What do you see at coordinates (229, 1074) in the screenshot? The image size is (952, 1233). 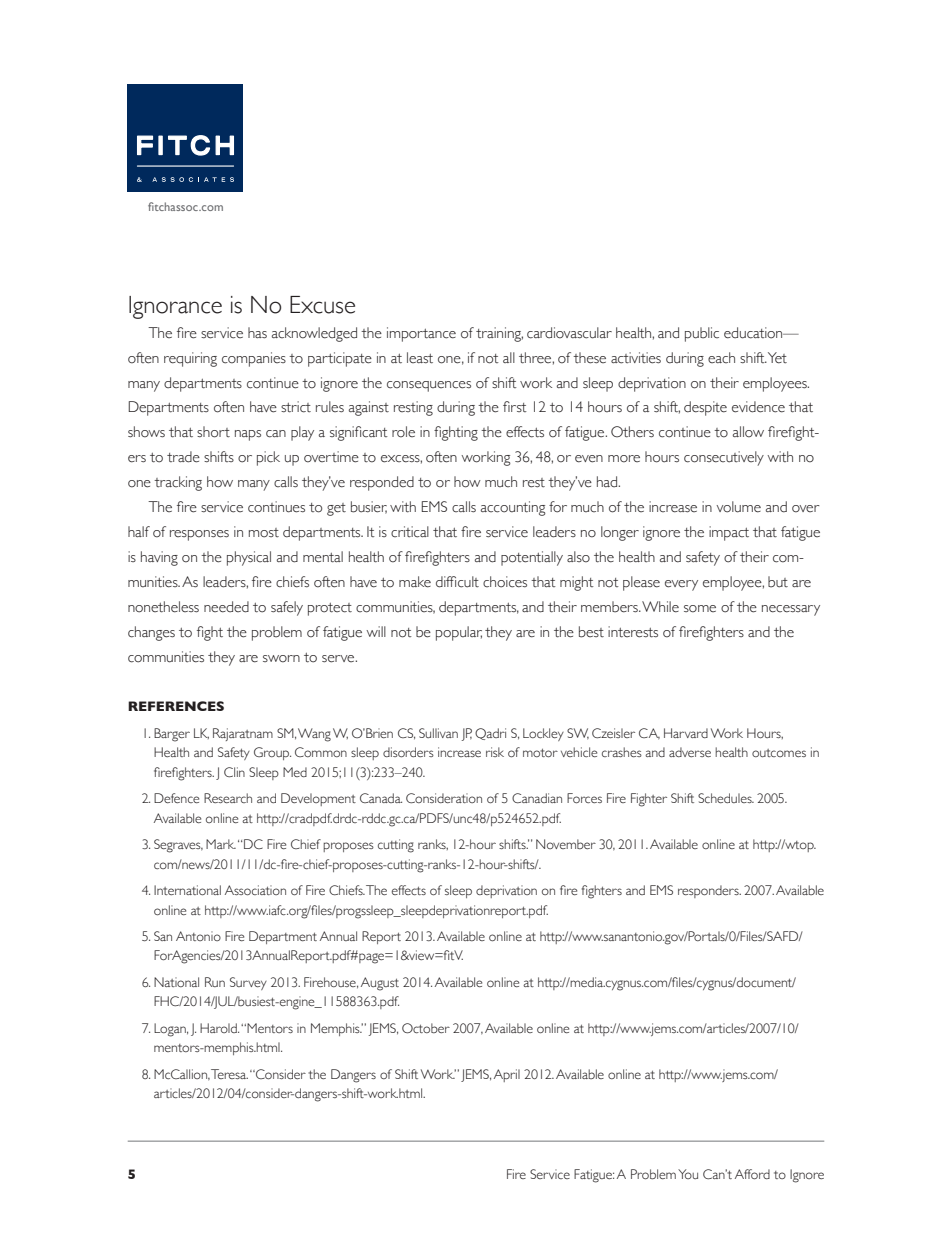 I see `Teresa` at bounding box center [229, 1074].
